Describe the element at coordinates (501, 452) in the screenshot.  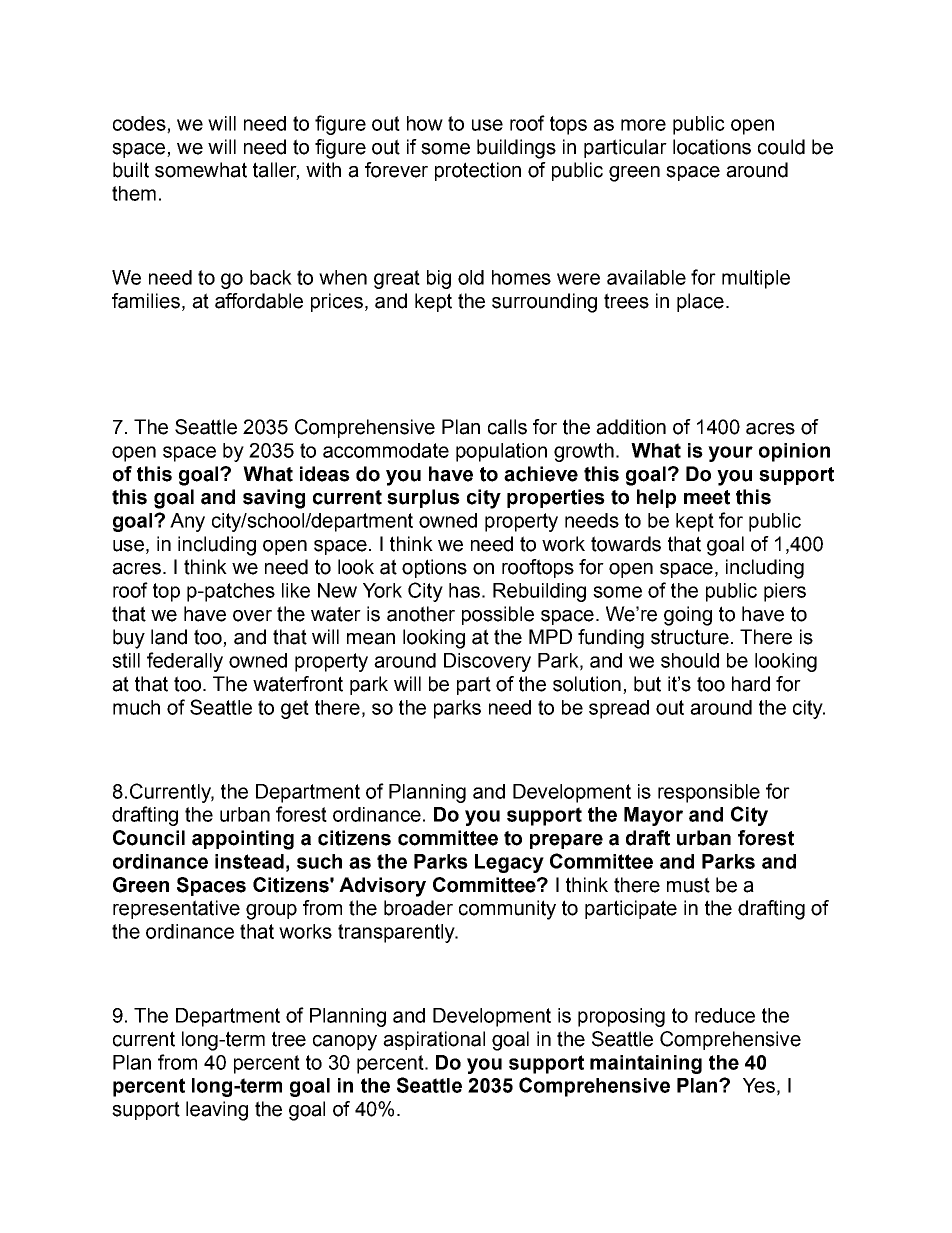
I see `population` at that location.
